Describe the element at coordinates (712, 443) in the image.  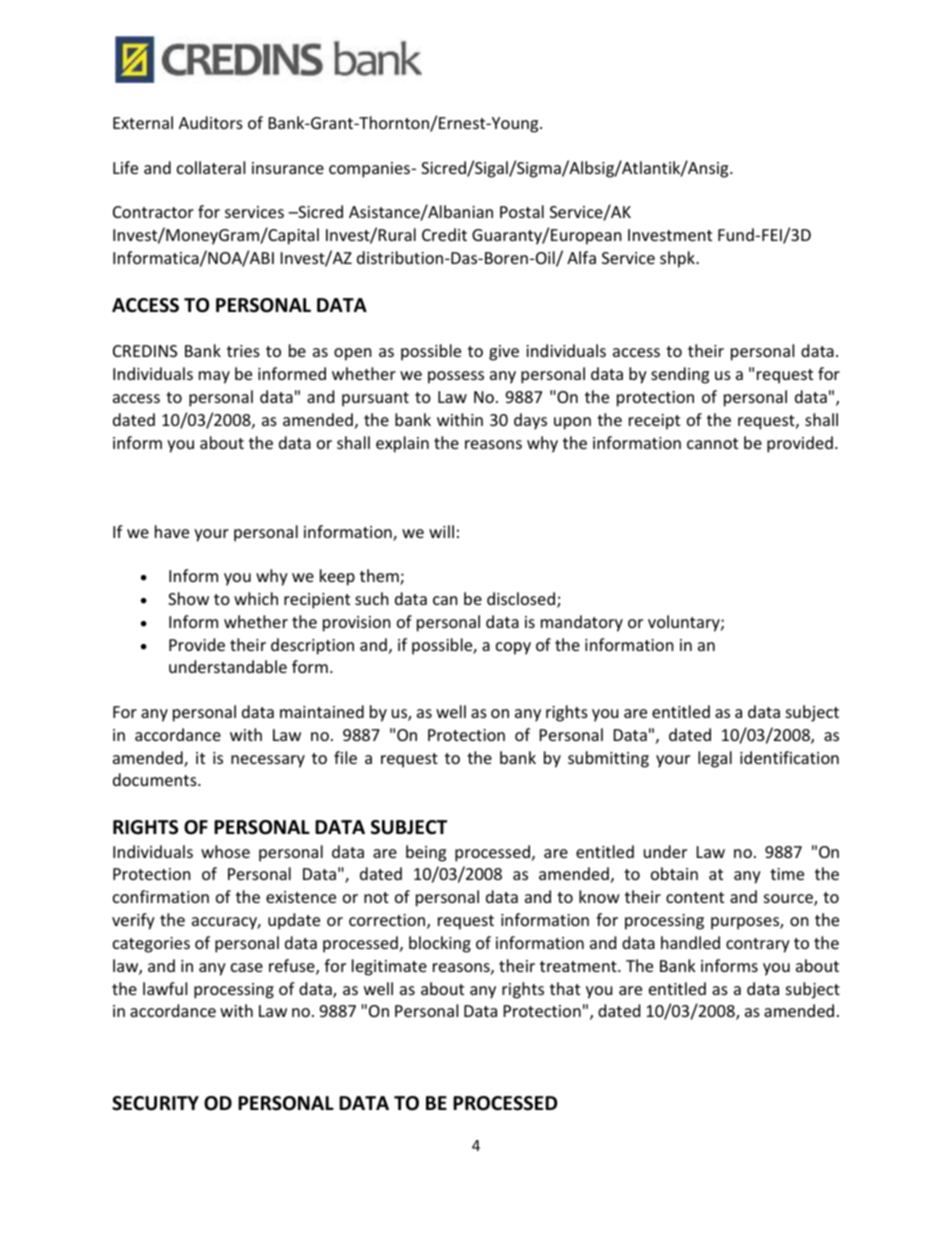
I see `cannot` at that location.
